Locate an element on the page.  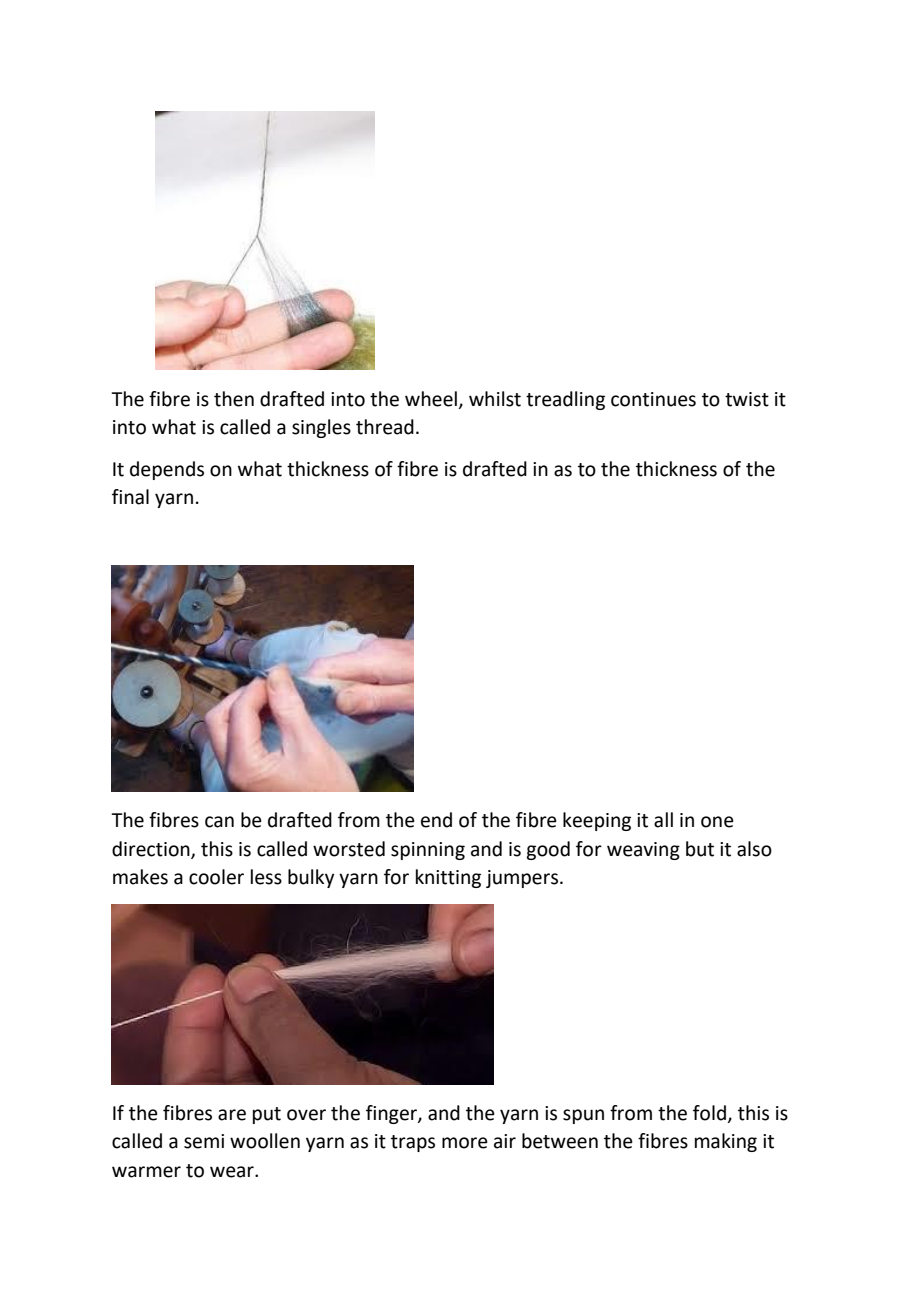
more is located at coordinates (465, 1143).
